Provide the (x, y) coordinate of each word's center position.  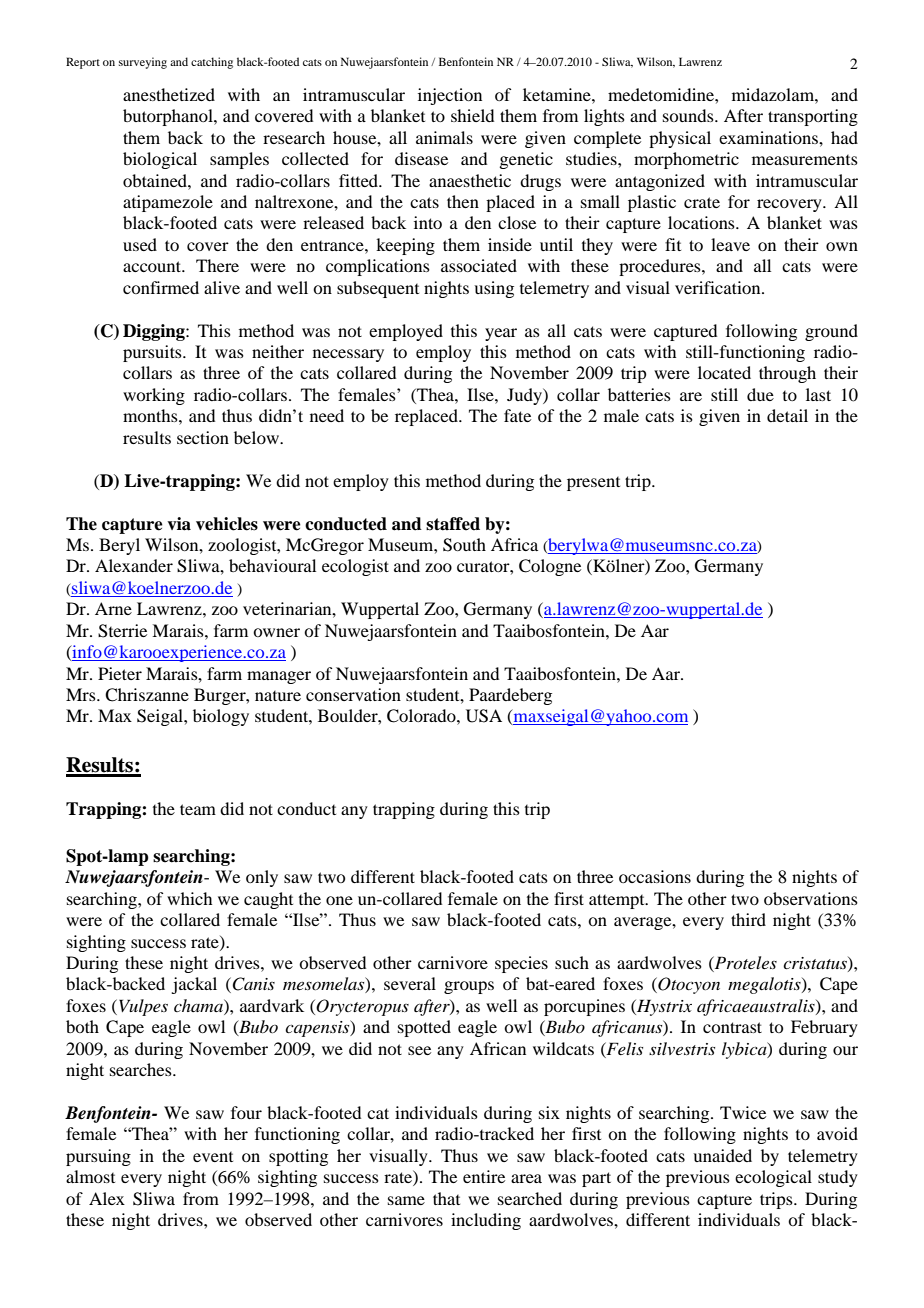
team (198, 809)
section (203, 437)
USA (484, 716)
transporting (813, 117)
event (213, 1157)
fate (517, 415)
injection (450, 96)
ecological (773, 1178)
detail (787, 415)
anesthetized (169, 94)
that (446, 1198)
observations (811, 898)
